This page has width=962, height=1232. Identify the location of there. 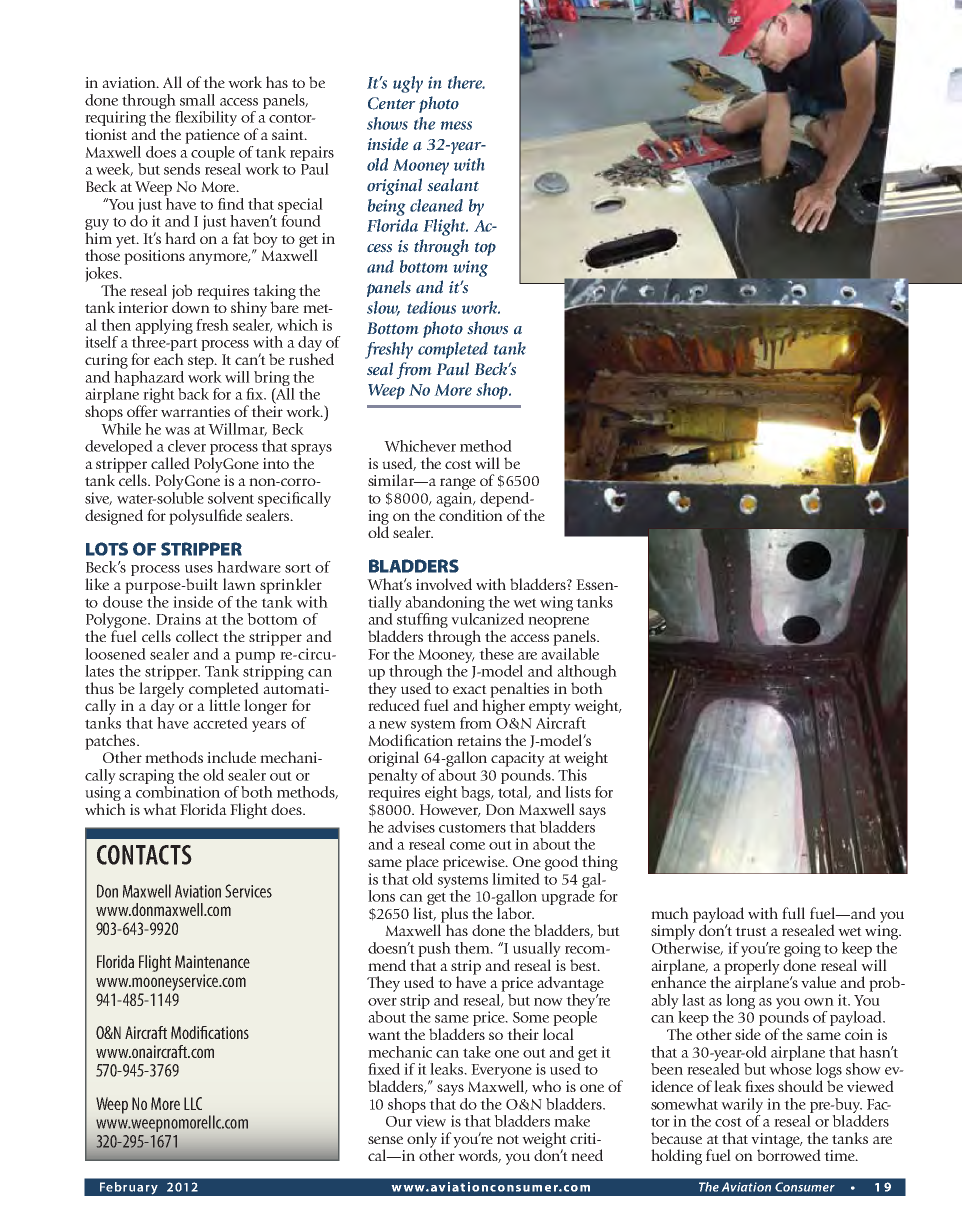
(466, 82).
